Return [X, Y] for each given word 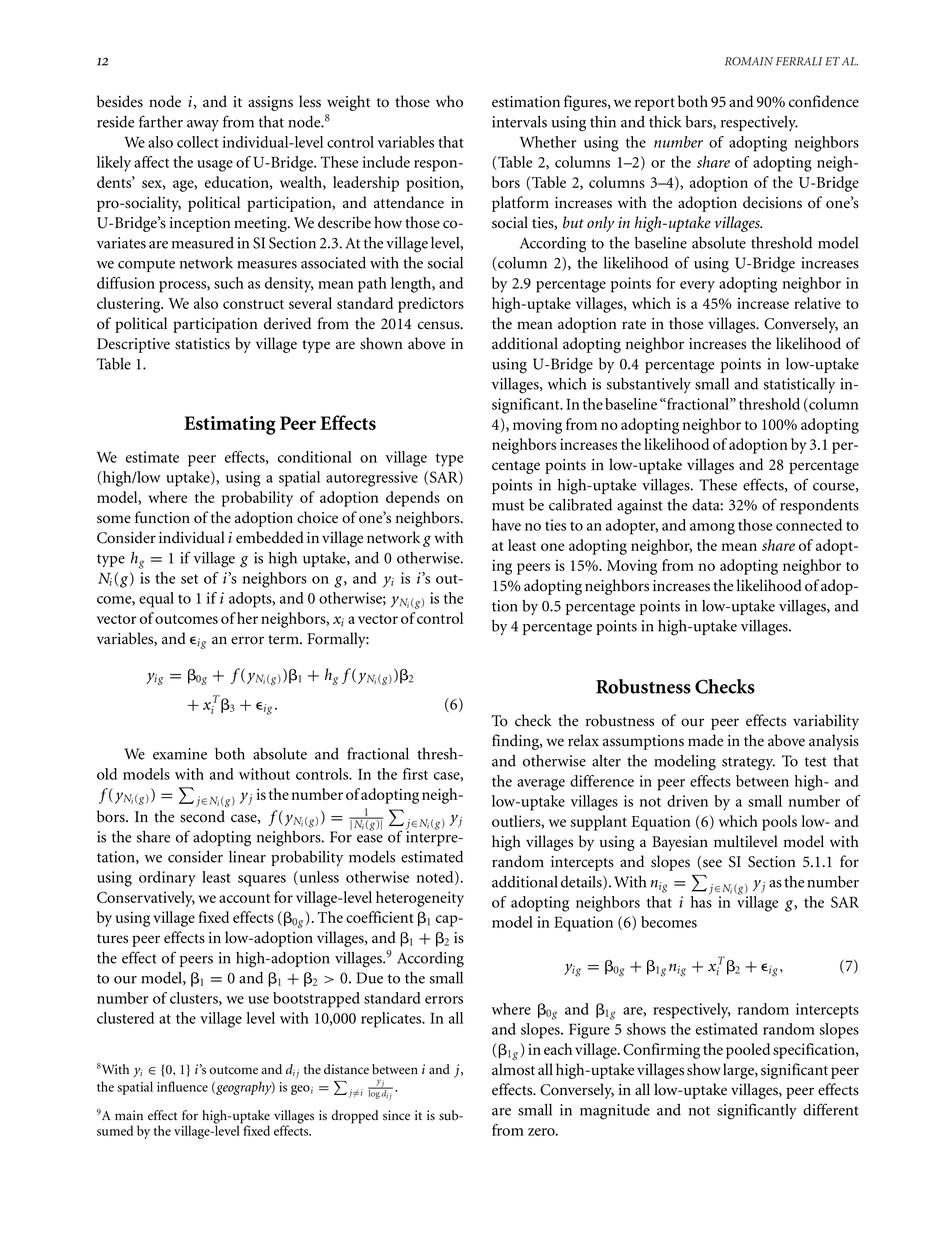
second [202, 816]
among [712, 529]
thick [665, 122]
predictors [431, 305]
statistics [202, 344]
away [203, 125]
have [506, 525]
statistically [799, 385]
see [711, 864]
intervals [519, 122]
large [739, 1071]
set [189, 579]
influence [182, 1086]
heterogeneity [420, 899]
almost [513, 1069]
